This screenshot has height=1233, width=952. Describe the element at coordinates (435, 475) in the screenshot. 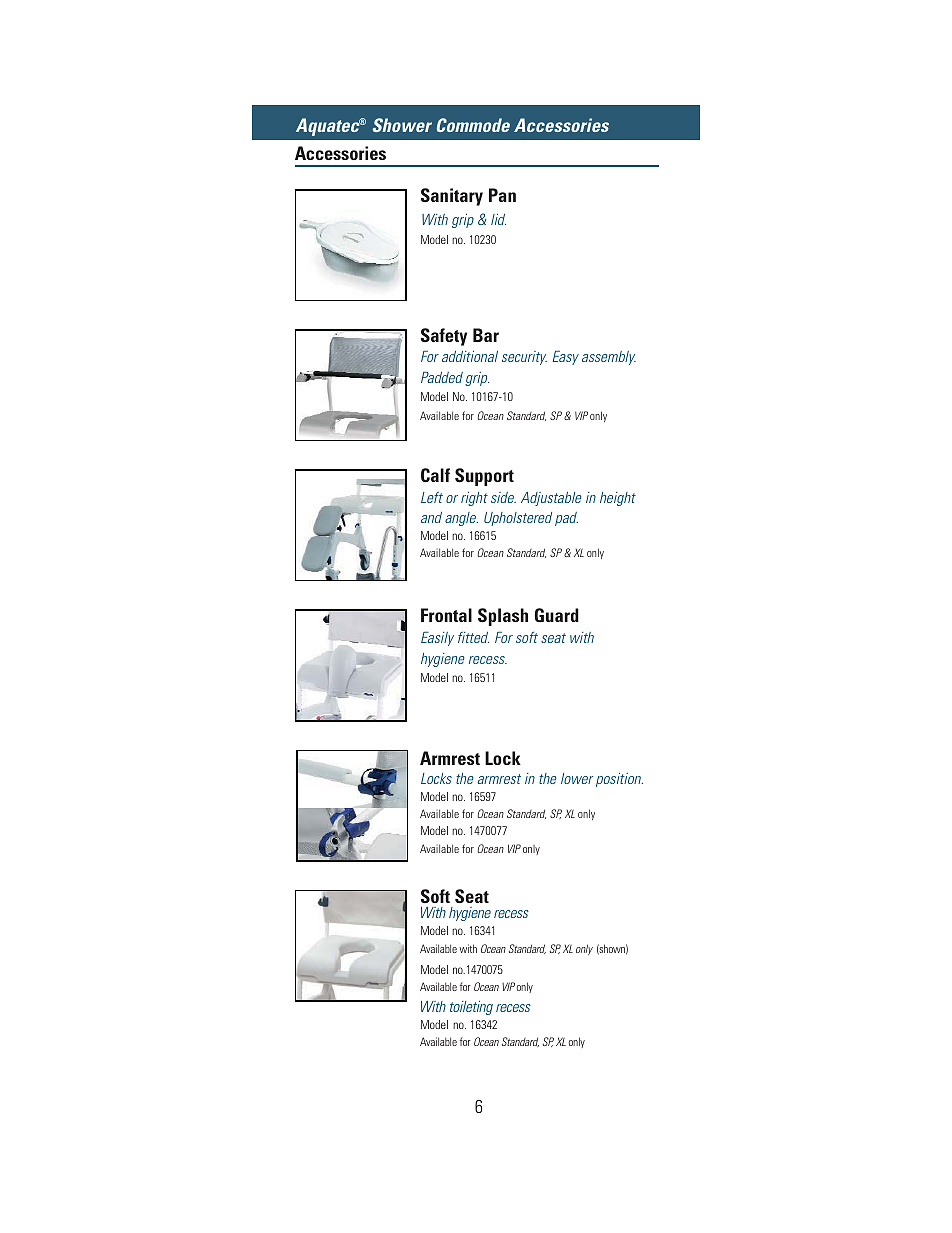

I see `Calf` at that location.
